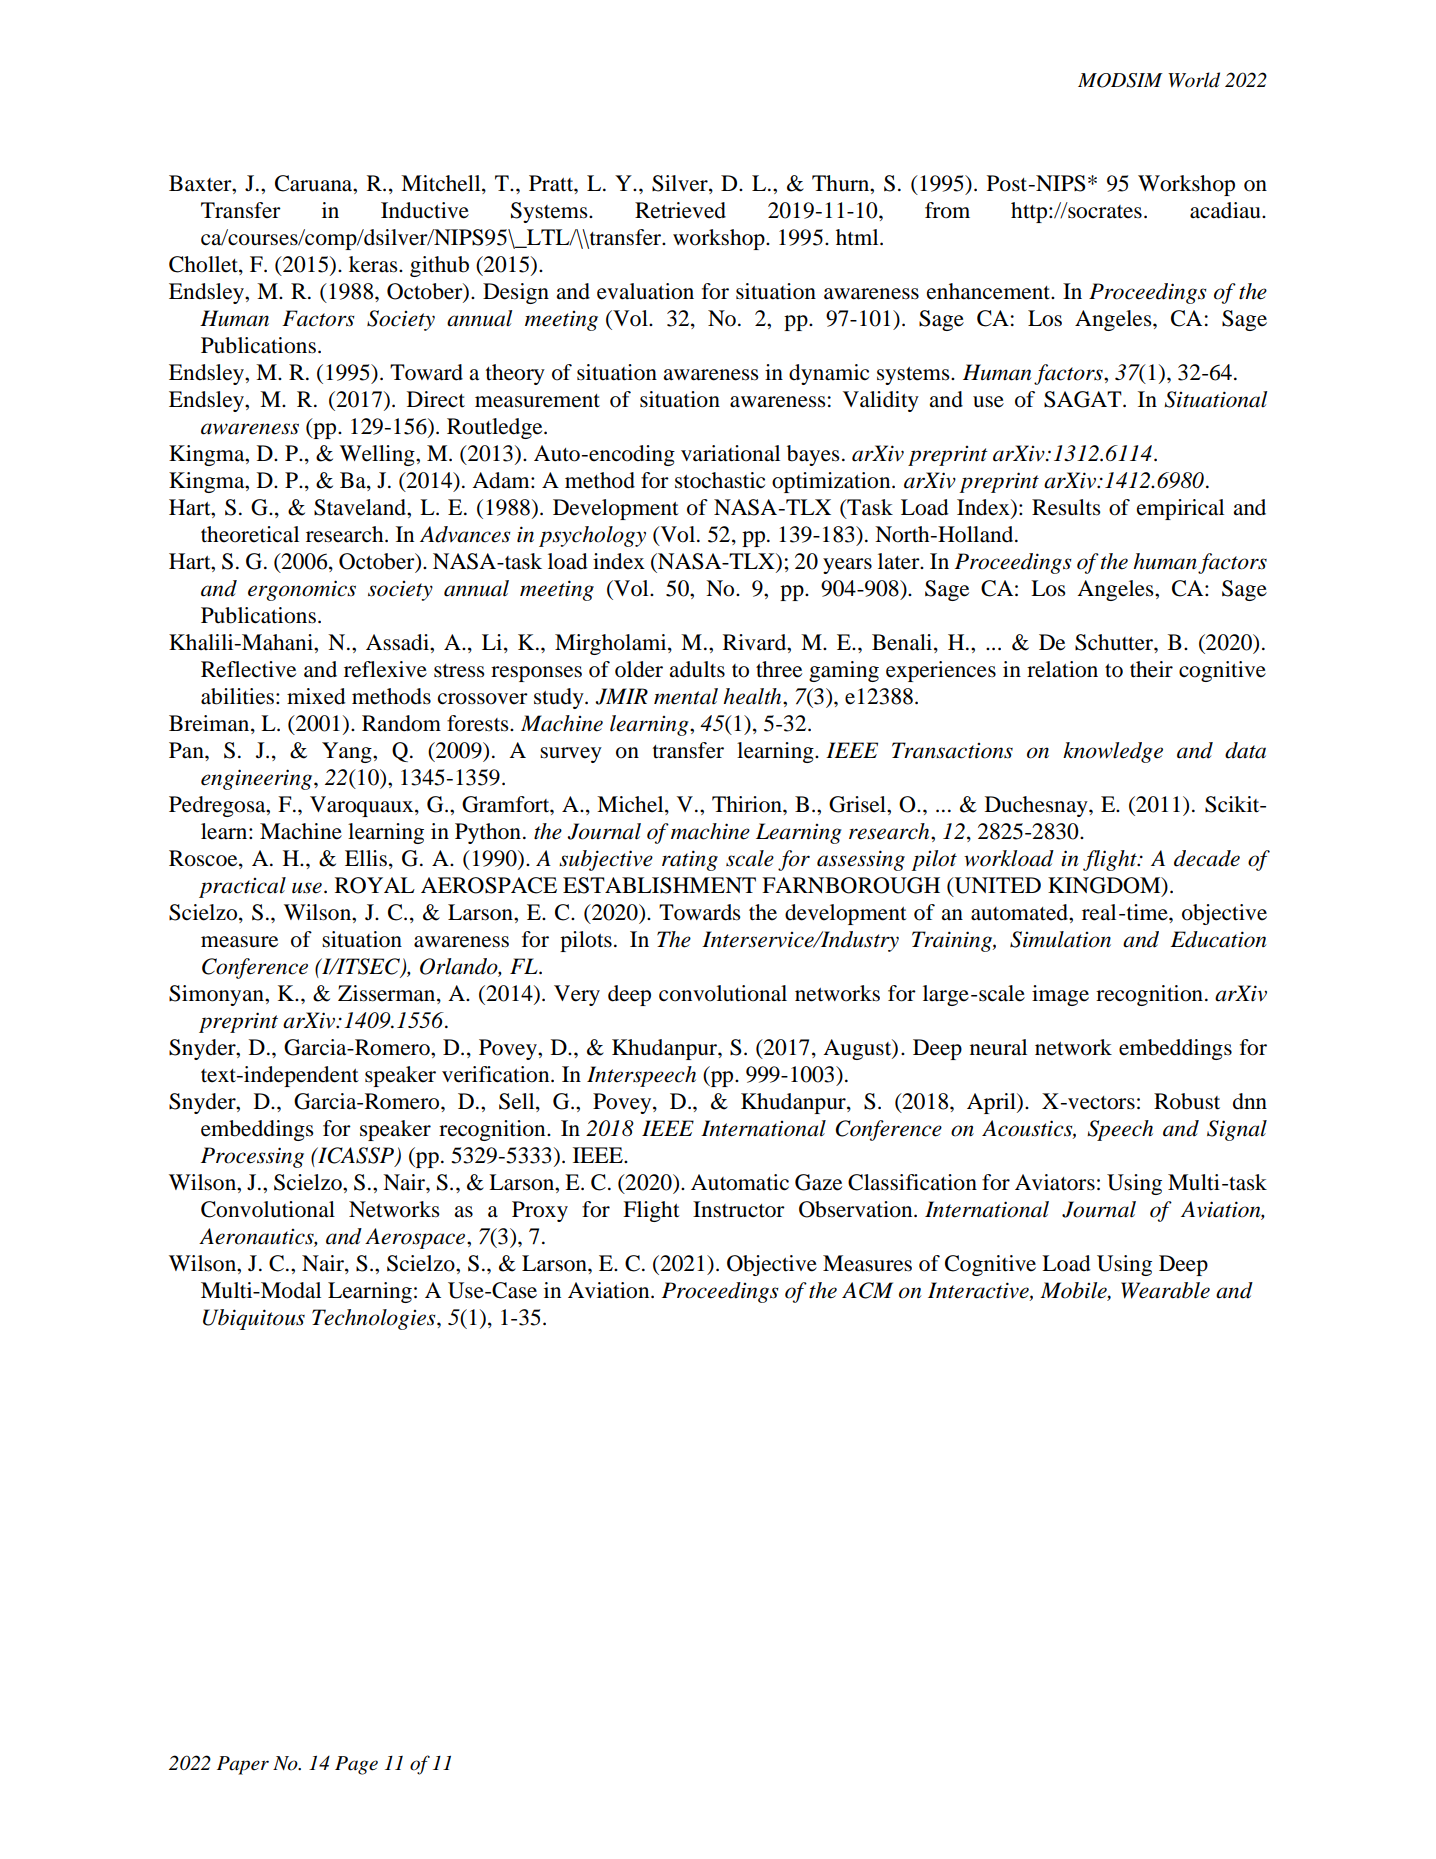 Image resolution: width=1436 pixels, height=1859 pixels. What do you see at coordinates (1194, 80) in the page?
I see `World` at bounding box center [1194, 80].
